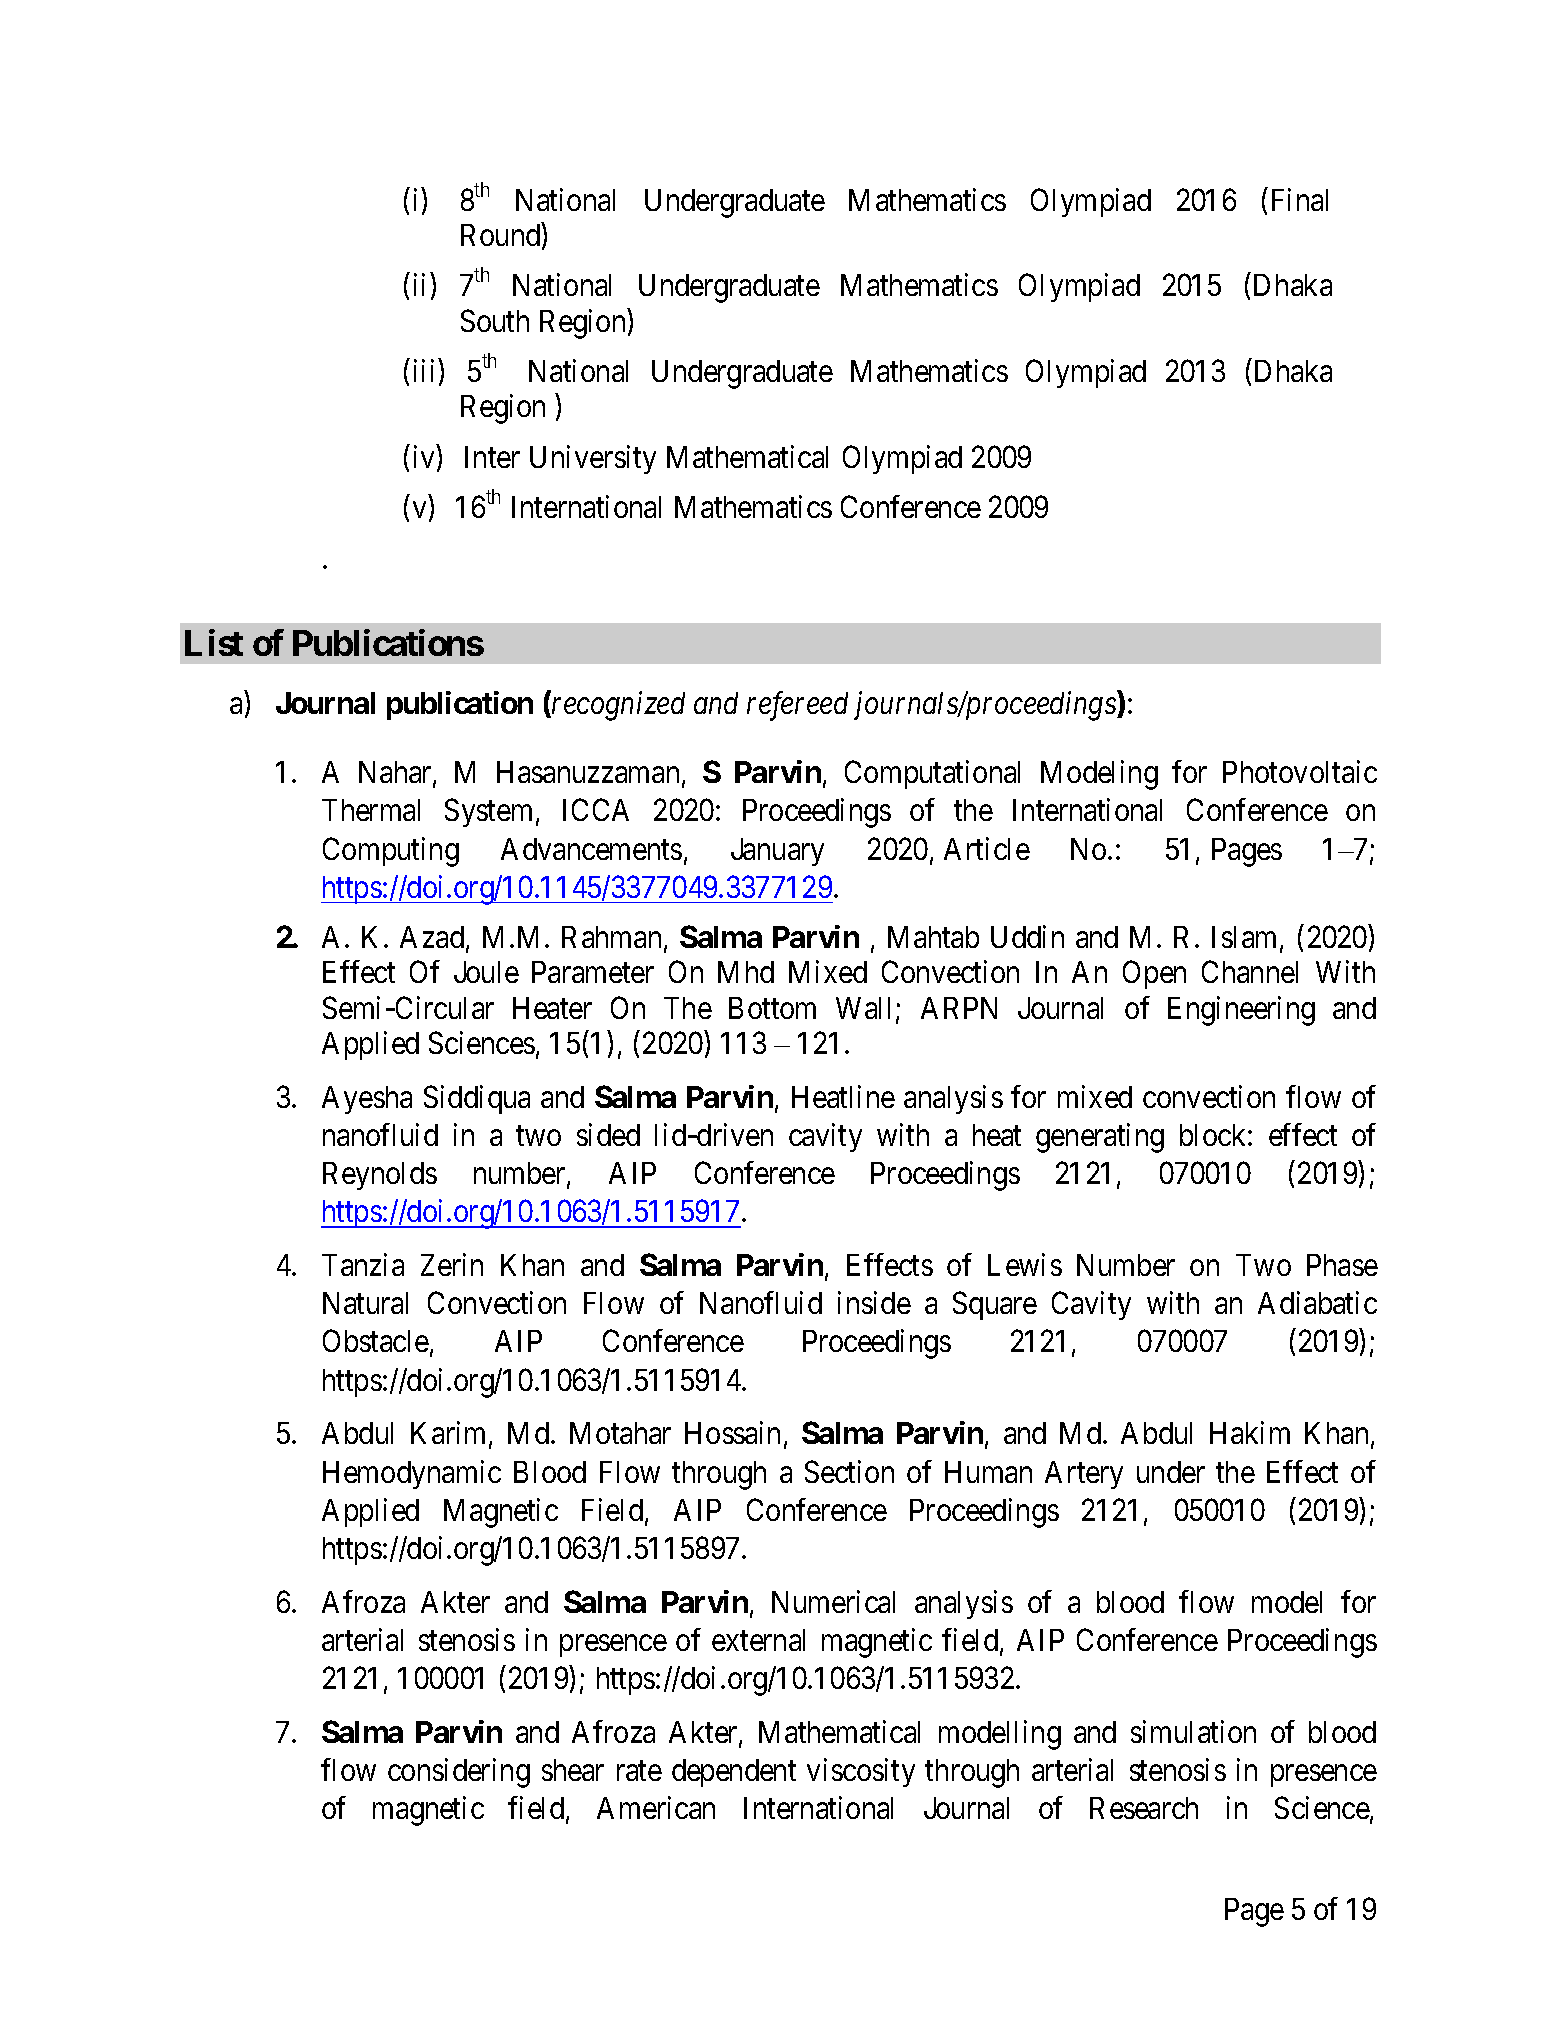 This screenshot has height=2020, width=1561. What do you see at coordinates (797, 706) in the screenshot?
I see `refereed` at bounding box center [797, 706].
